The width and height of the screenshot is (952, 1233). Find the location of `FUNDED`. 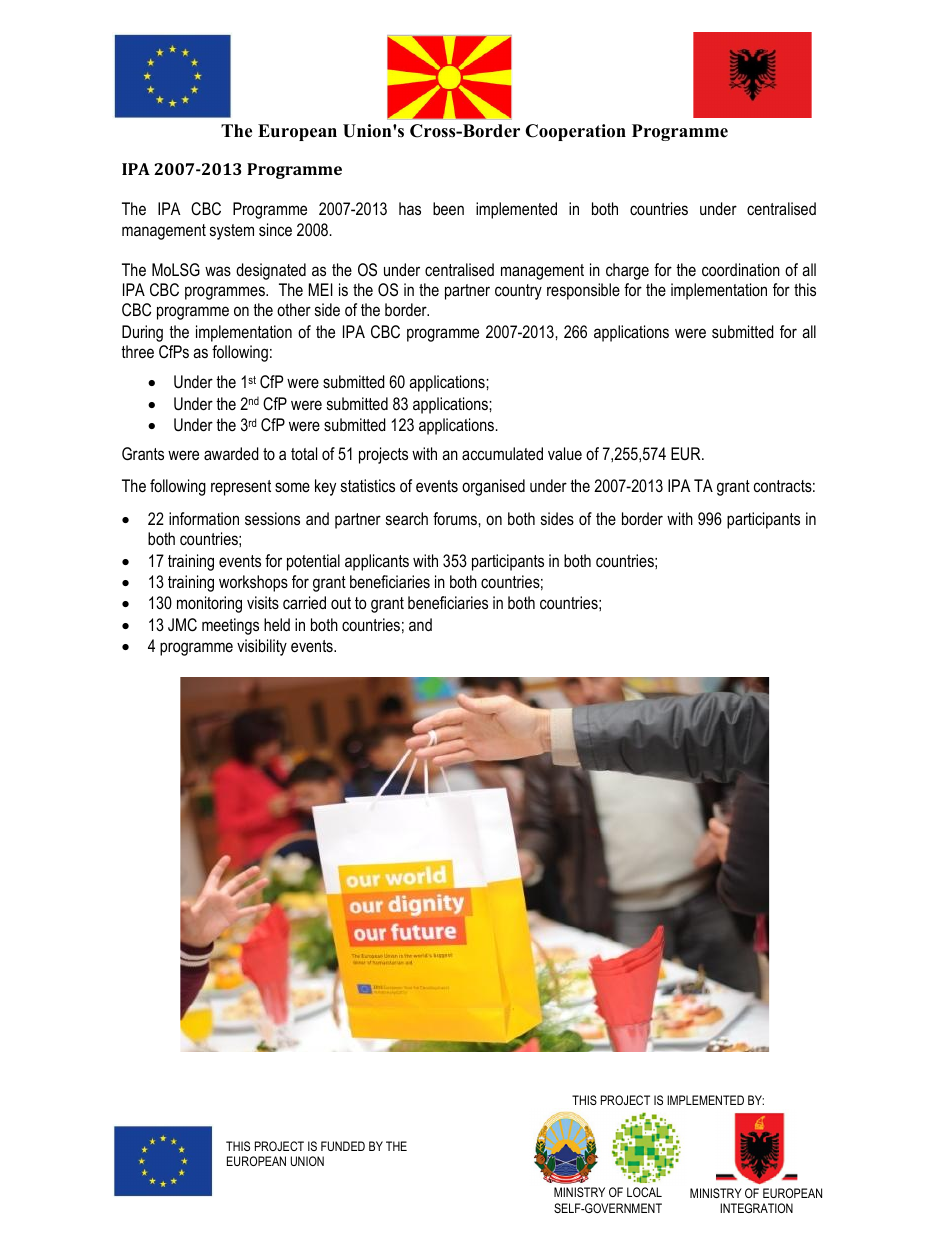

FUNDED is located at coordinates (343, 1146).
